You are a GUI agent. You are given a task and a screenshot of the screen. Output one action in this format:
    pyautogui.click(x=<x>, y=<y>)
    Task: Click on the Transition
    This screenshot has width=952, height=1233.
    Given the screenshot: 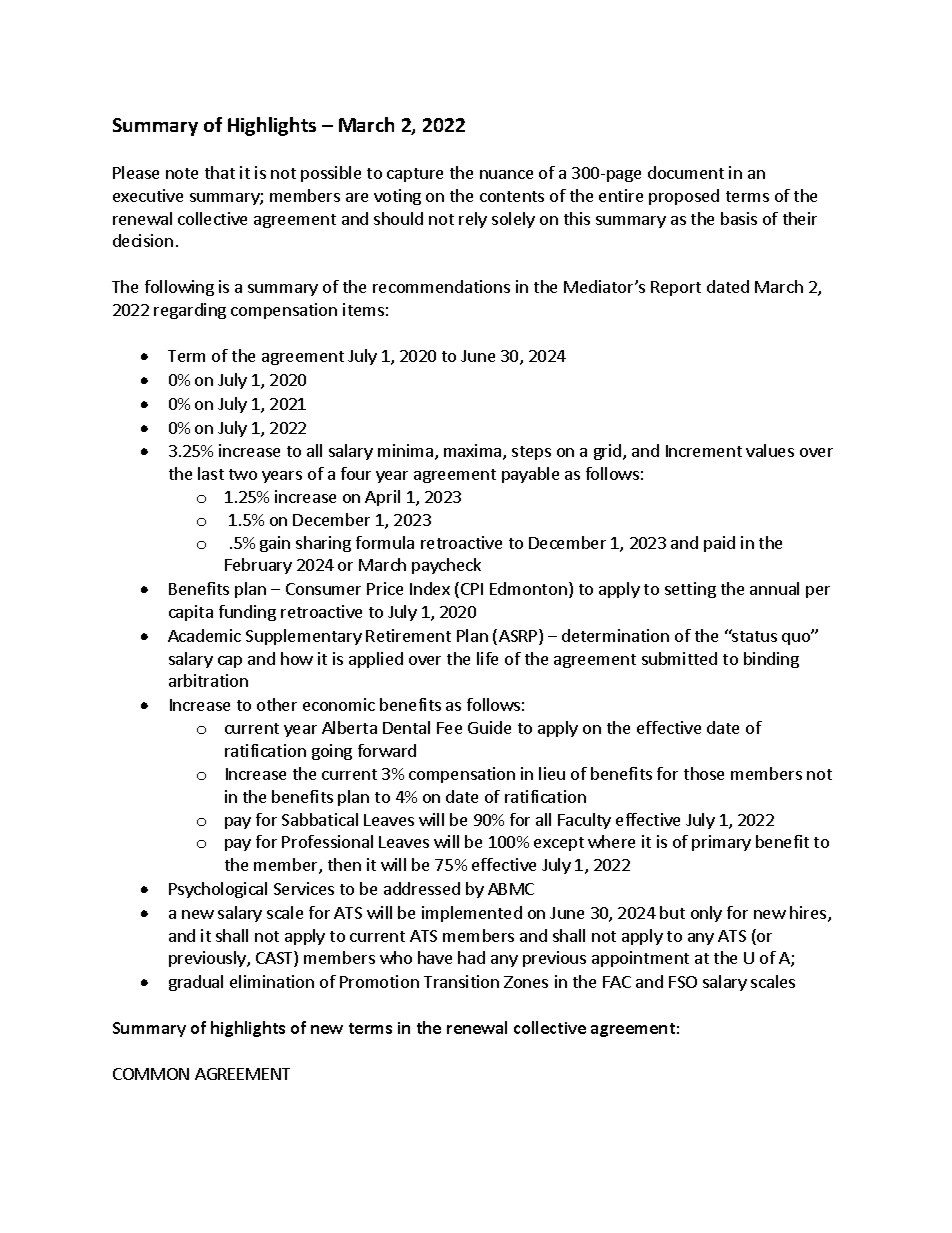 What is the action you would take?
    pyautogui.click(x=461, y=981)
